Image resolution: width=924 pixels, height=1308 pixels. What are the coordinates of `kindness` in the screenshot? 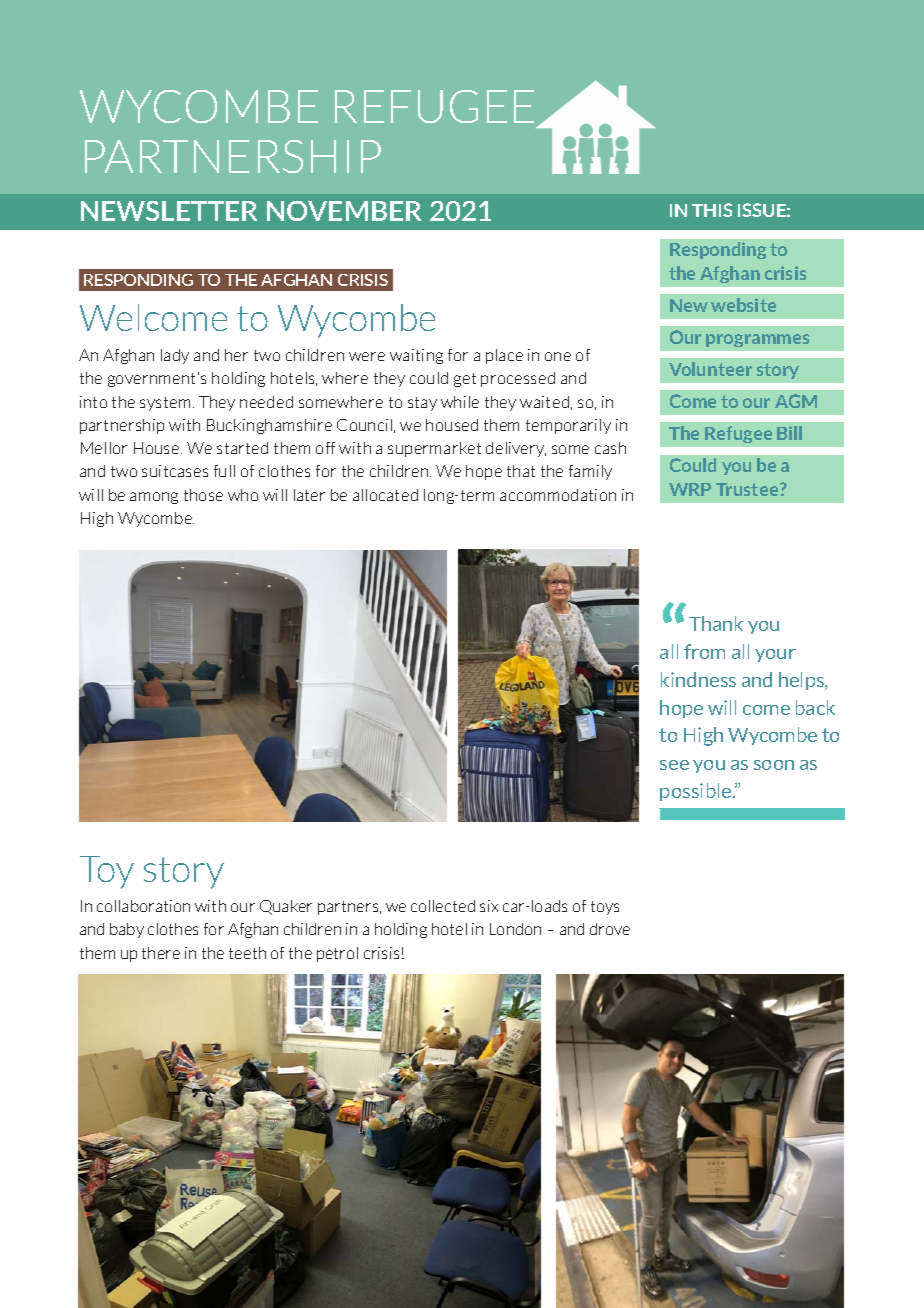 It's located at (698, 679).
